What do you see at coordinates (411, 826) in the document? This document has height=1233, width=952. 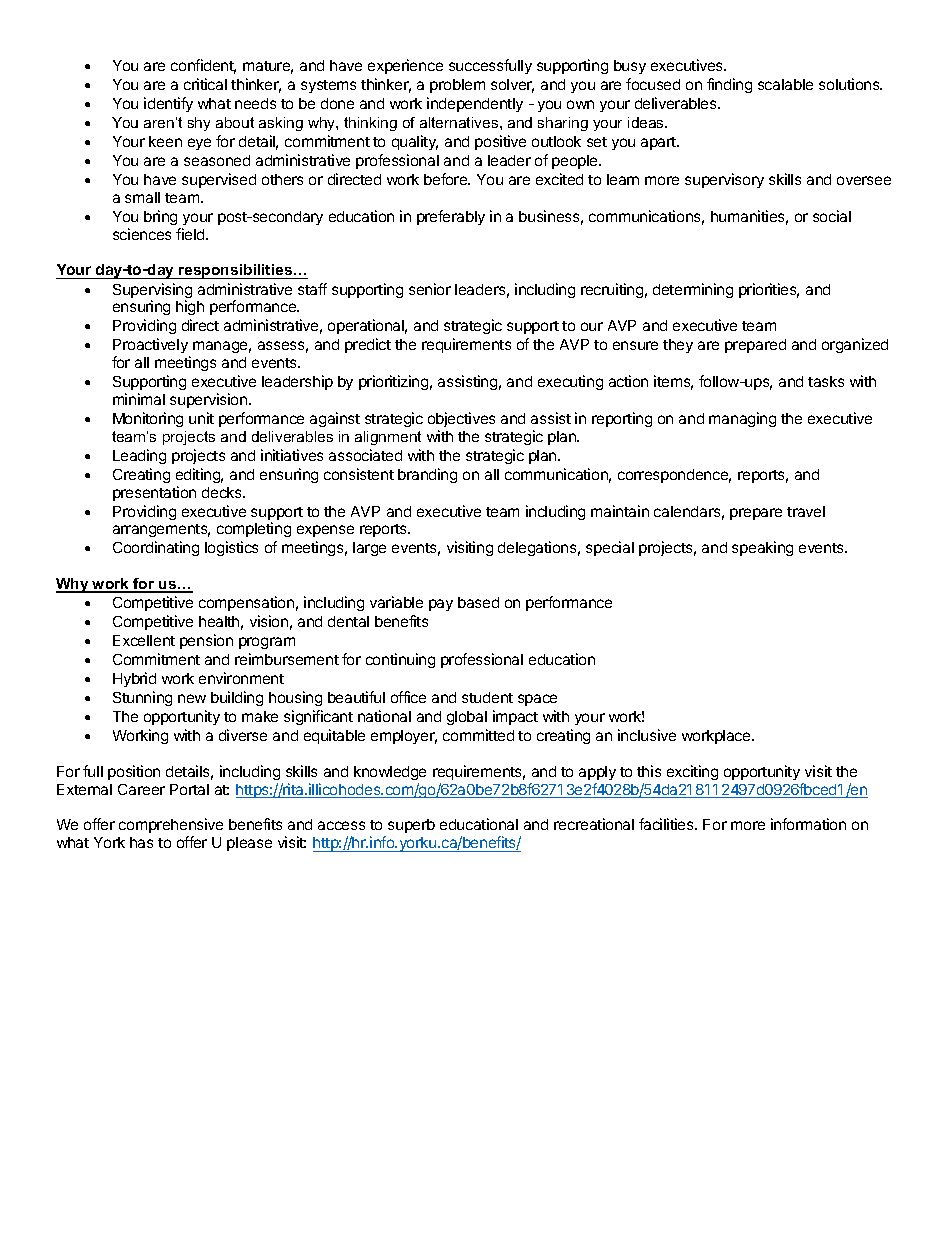 I see `superb` at bounding box center [411, 826].
